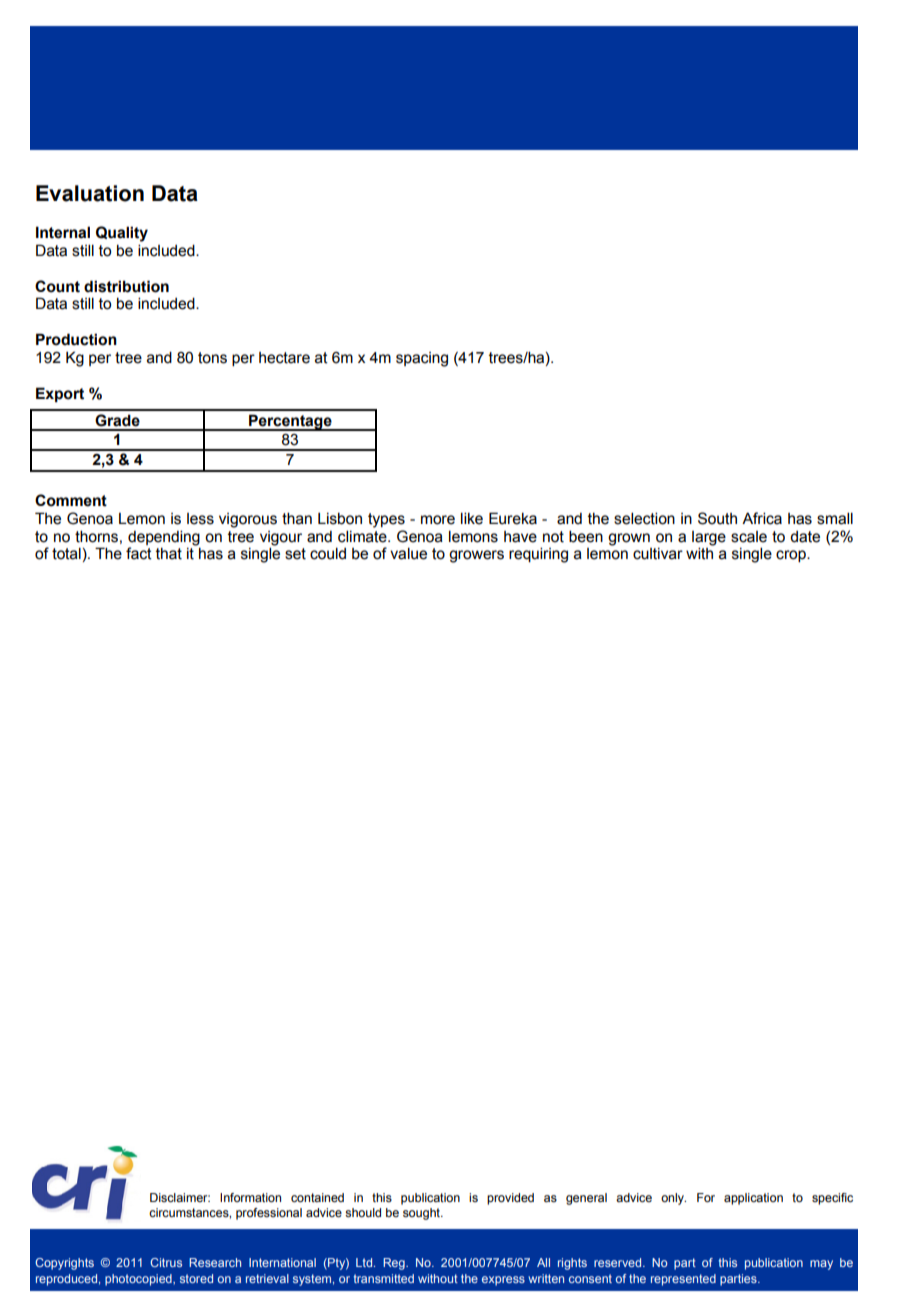 The height and width of the page is (1308, 924). What do you see at coordinates (166, 1262) in the page?
I see `Citrus` at bounding box center [166, 1262].
